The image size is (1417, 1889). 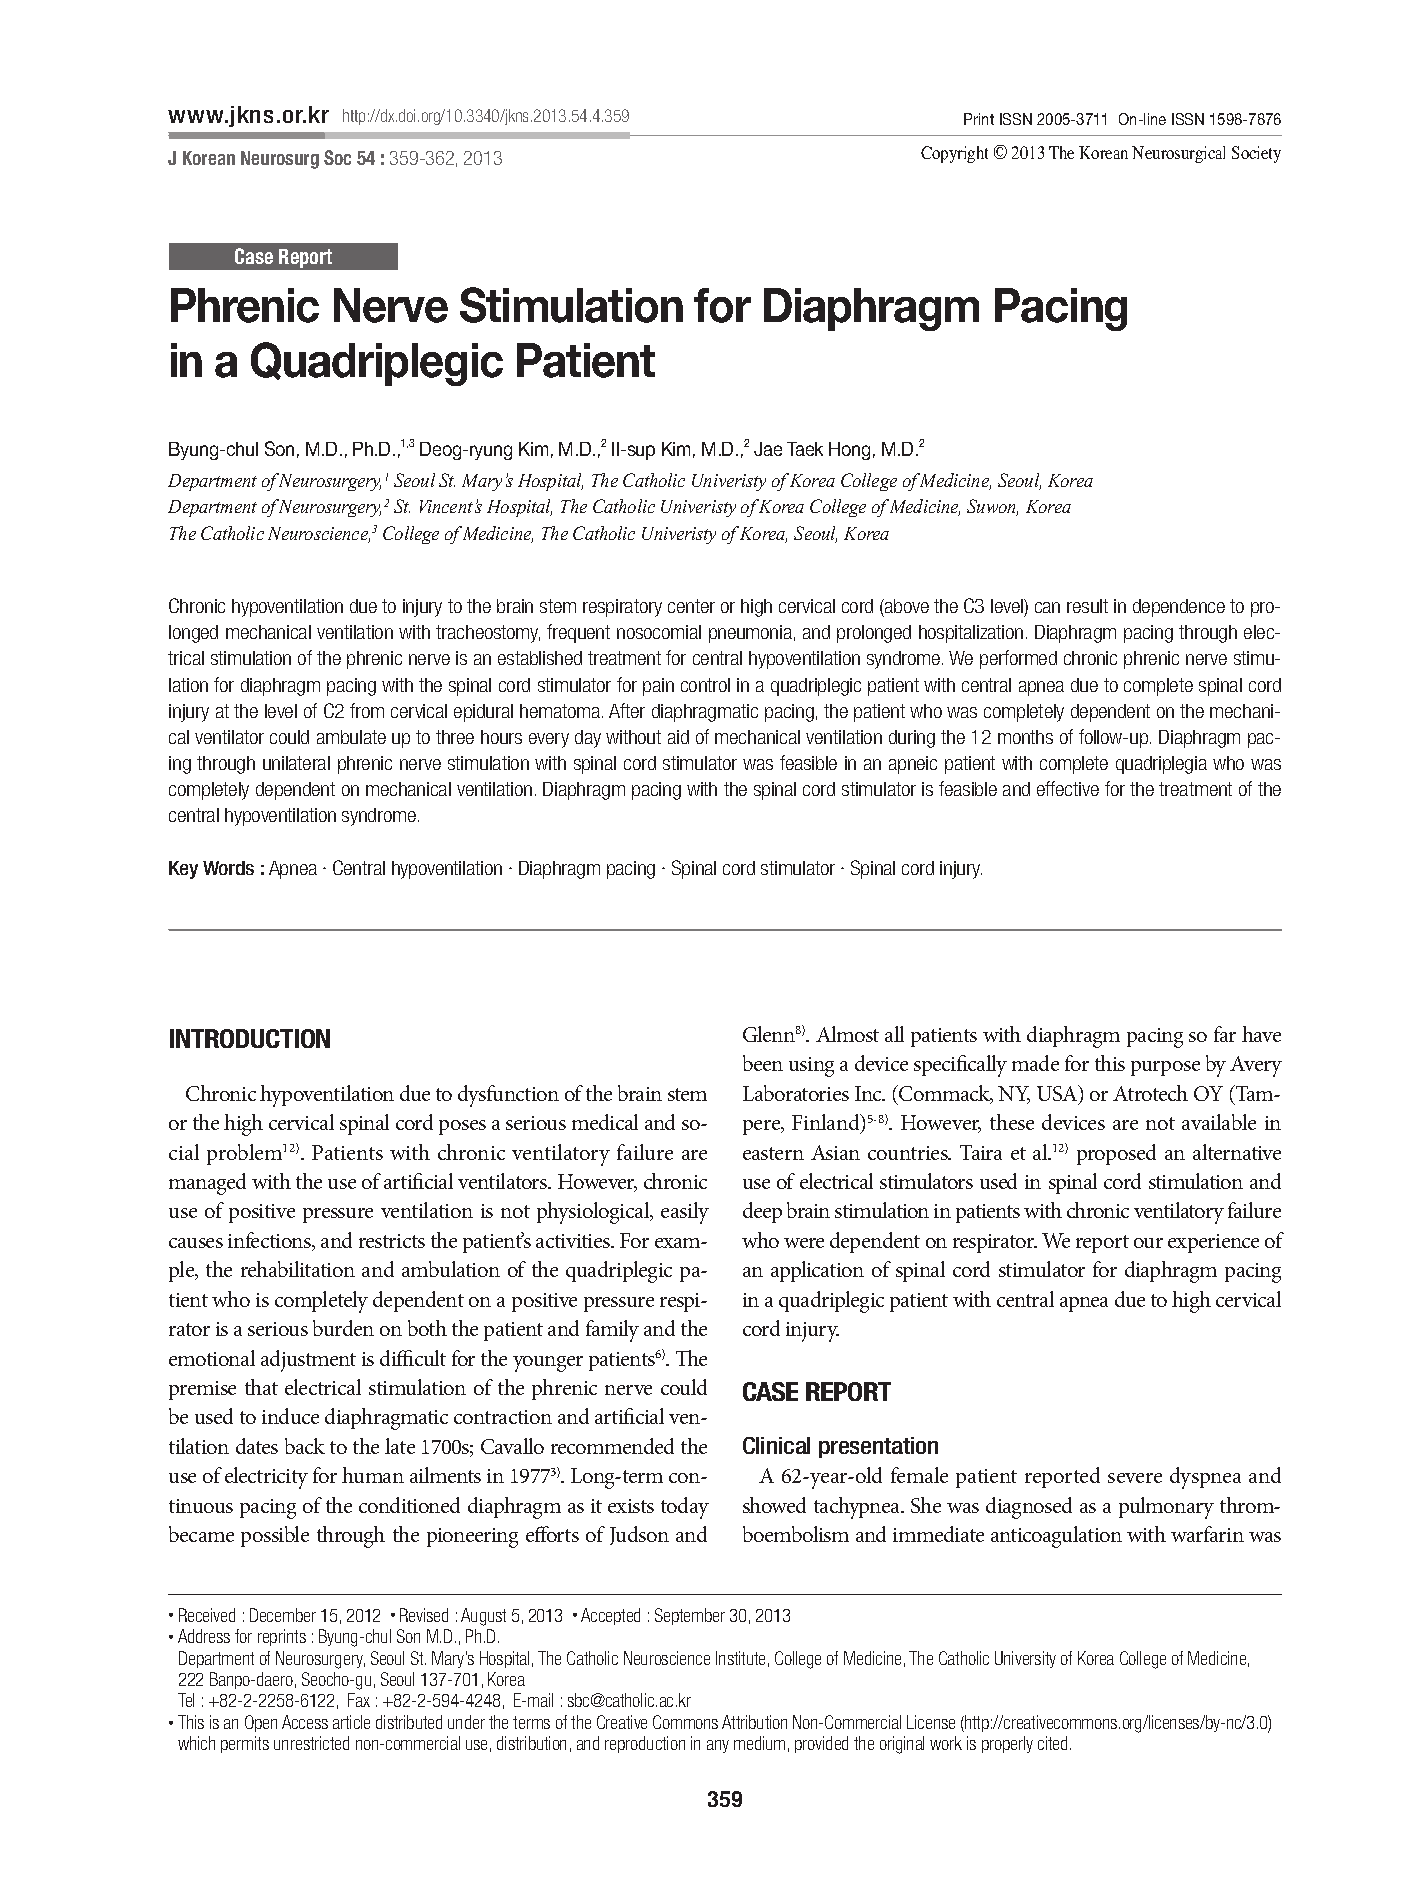 What do you see at coordinates (250, 1038) in the page?
I see `INTRODUCTION` at bounding box center [250, 1038].
